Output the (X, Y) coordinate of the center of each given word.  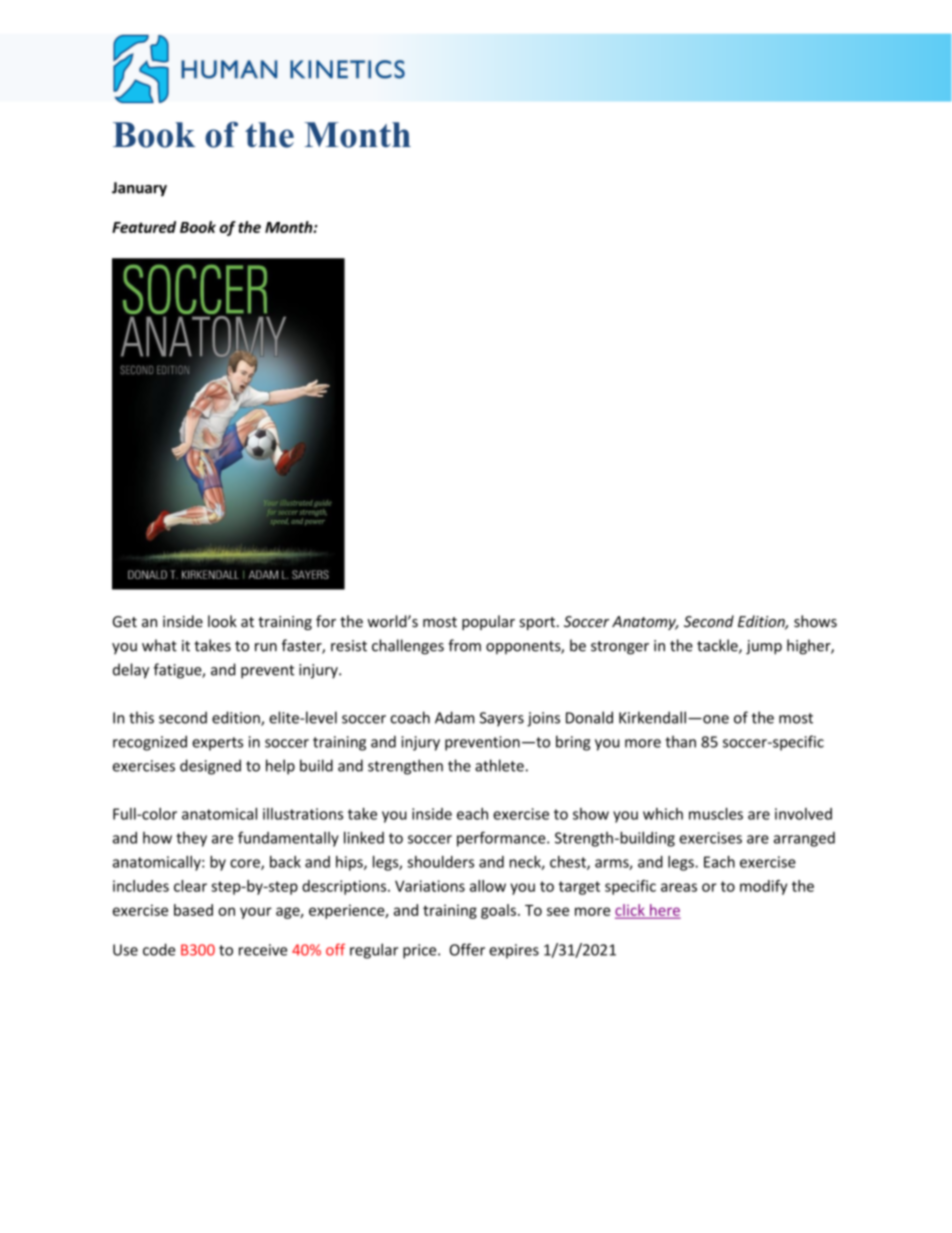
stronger (620, 648)
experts (217, 744)
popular (488, 622)
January (139, 189)
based (193, 910)
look (222, 621)
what (159, 645)
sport (539, 623)
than (680, 741)
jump (764, 647)
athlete (499, 765)
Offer (467, 949)
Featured (144, 227)
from (464, 645)
